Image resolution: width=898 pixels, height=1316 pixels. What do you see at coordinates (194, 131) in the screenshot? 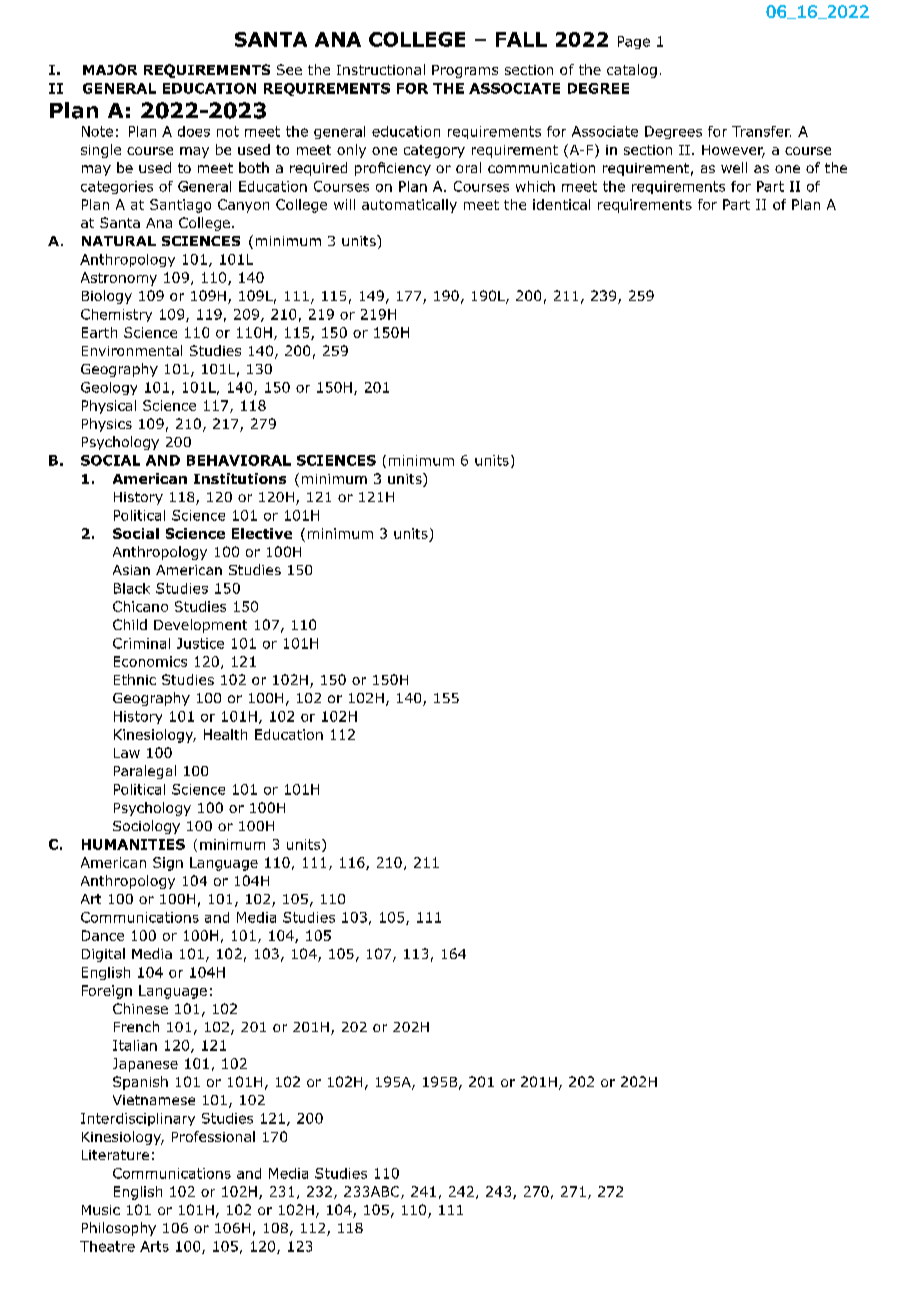
I see `does` at bounding box center [194, 131].
